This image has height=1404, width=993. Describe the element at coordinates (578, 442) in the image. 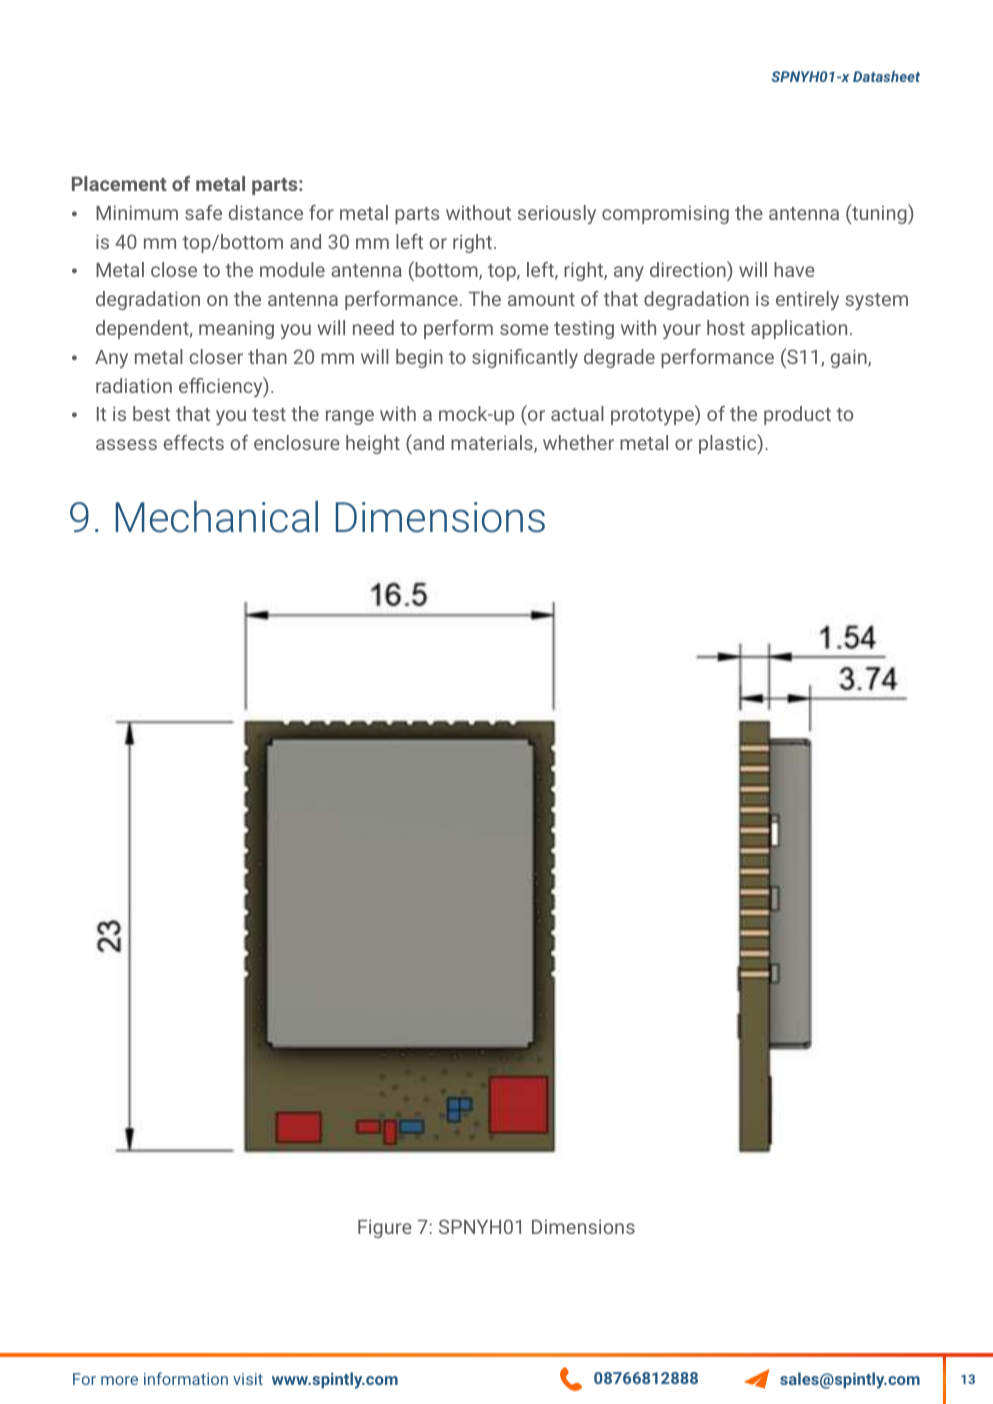

I see `whether` at that location.
